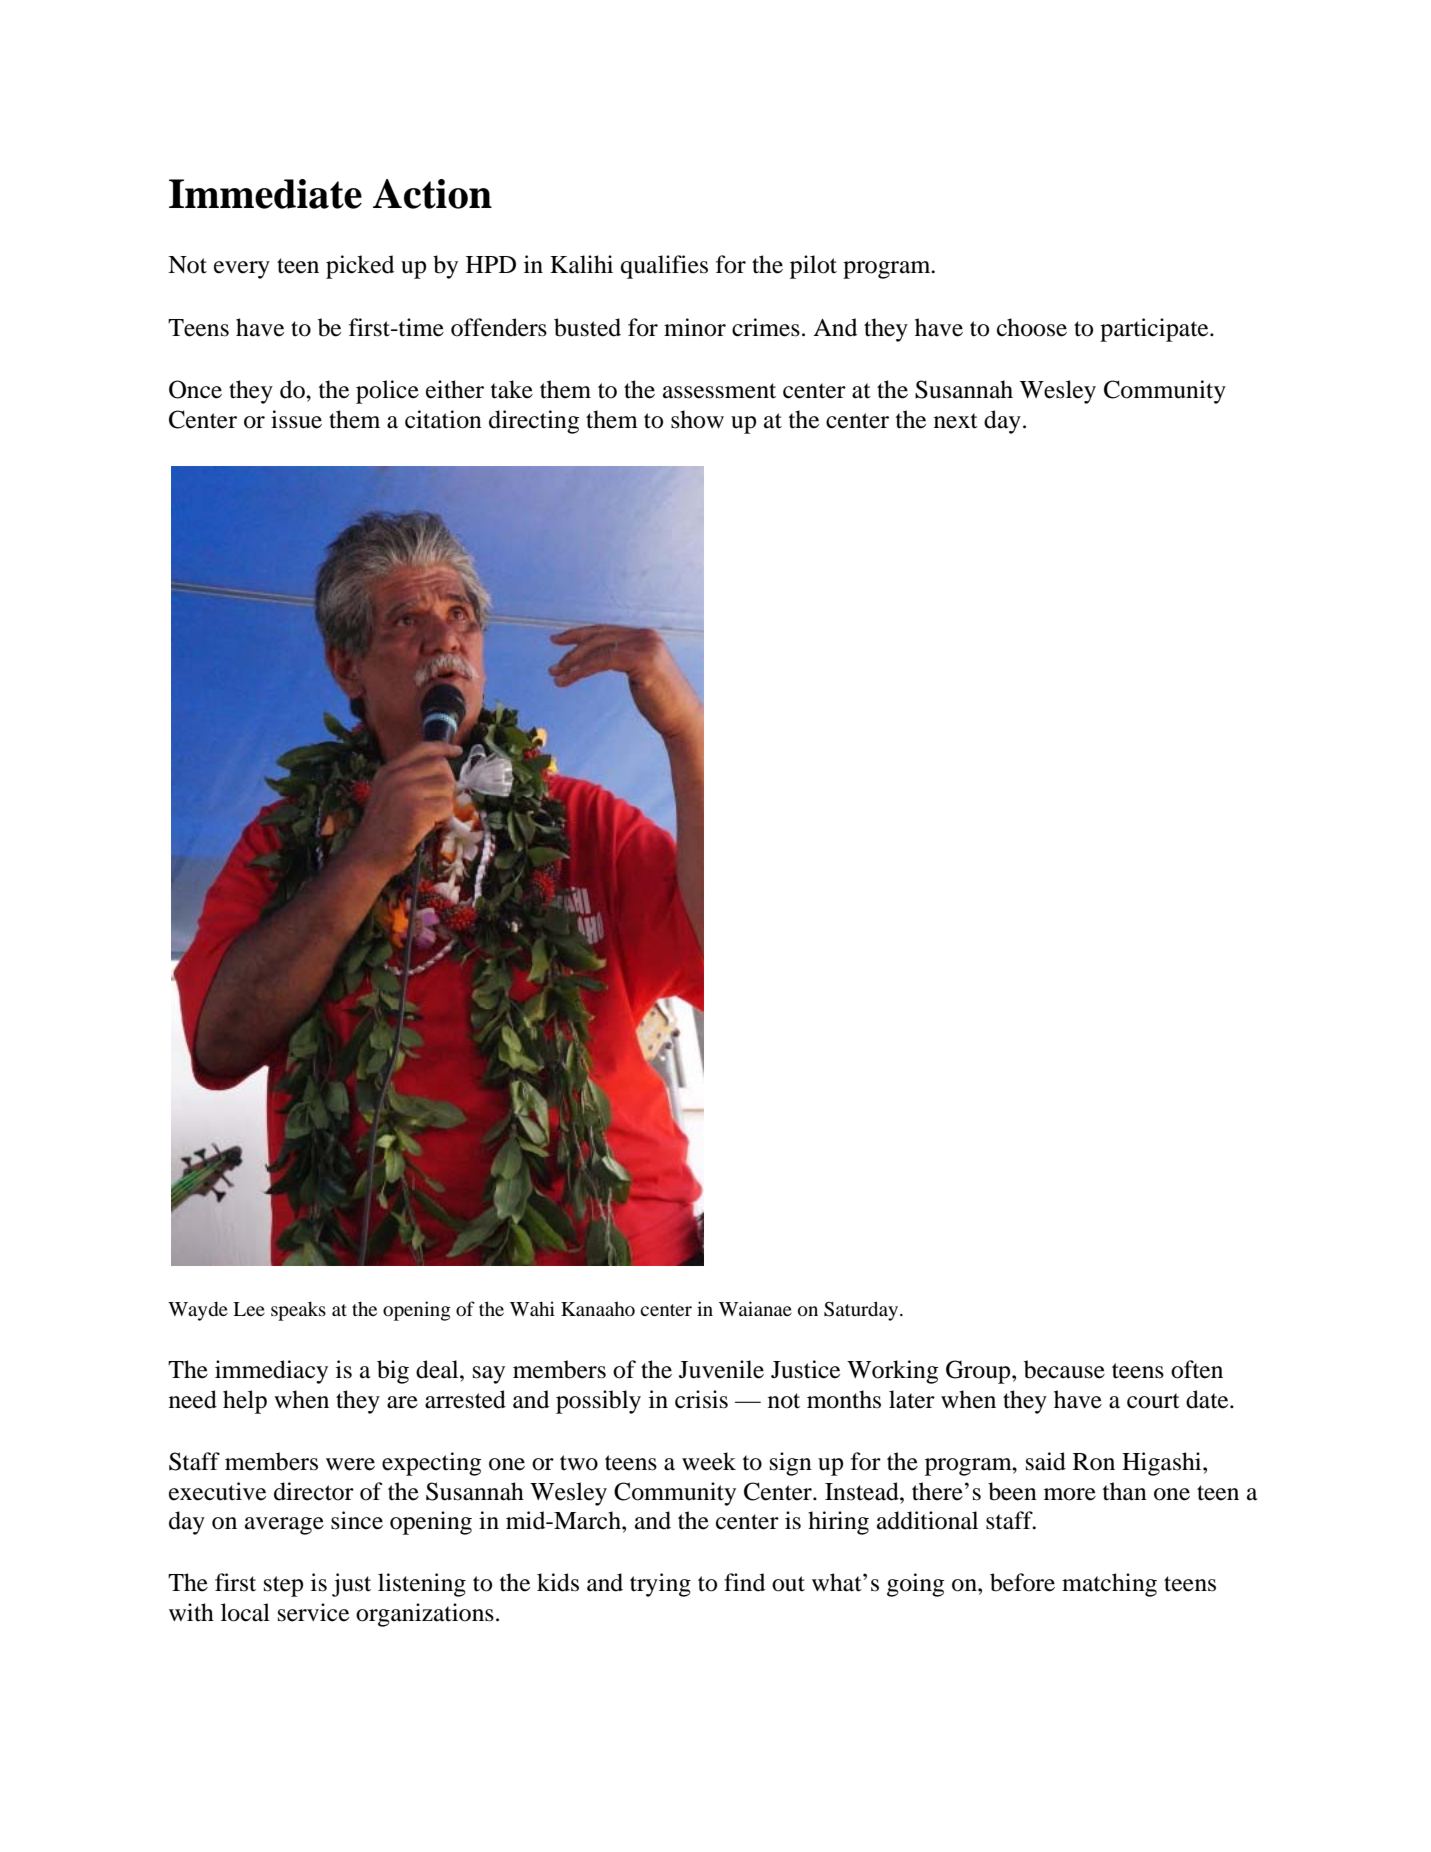 This page has height=1852, width=1431. I want to click on picked, so click(360, 267).
